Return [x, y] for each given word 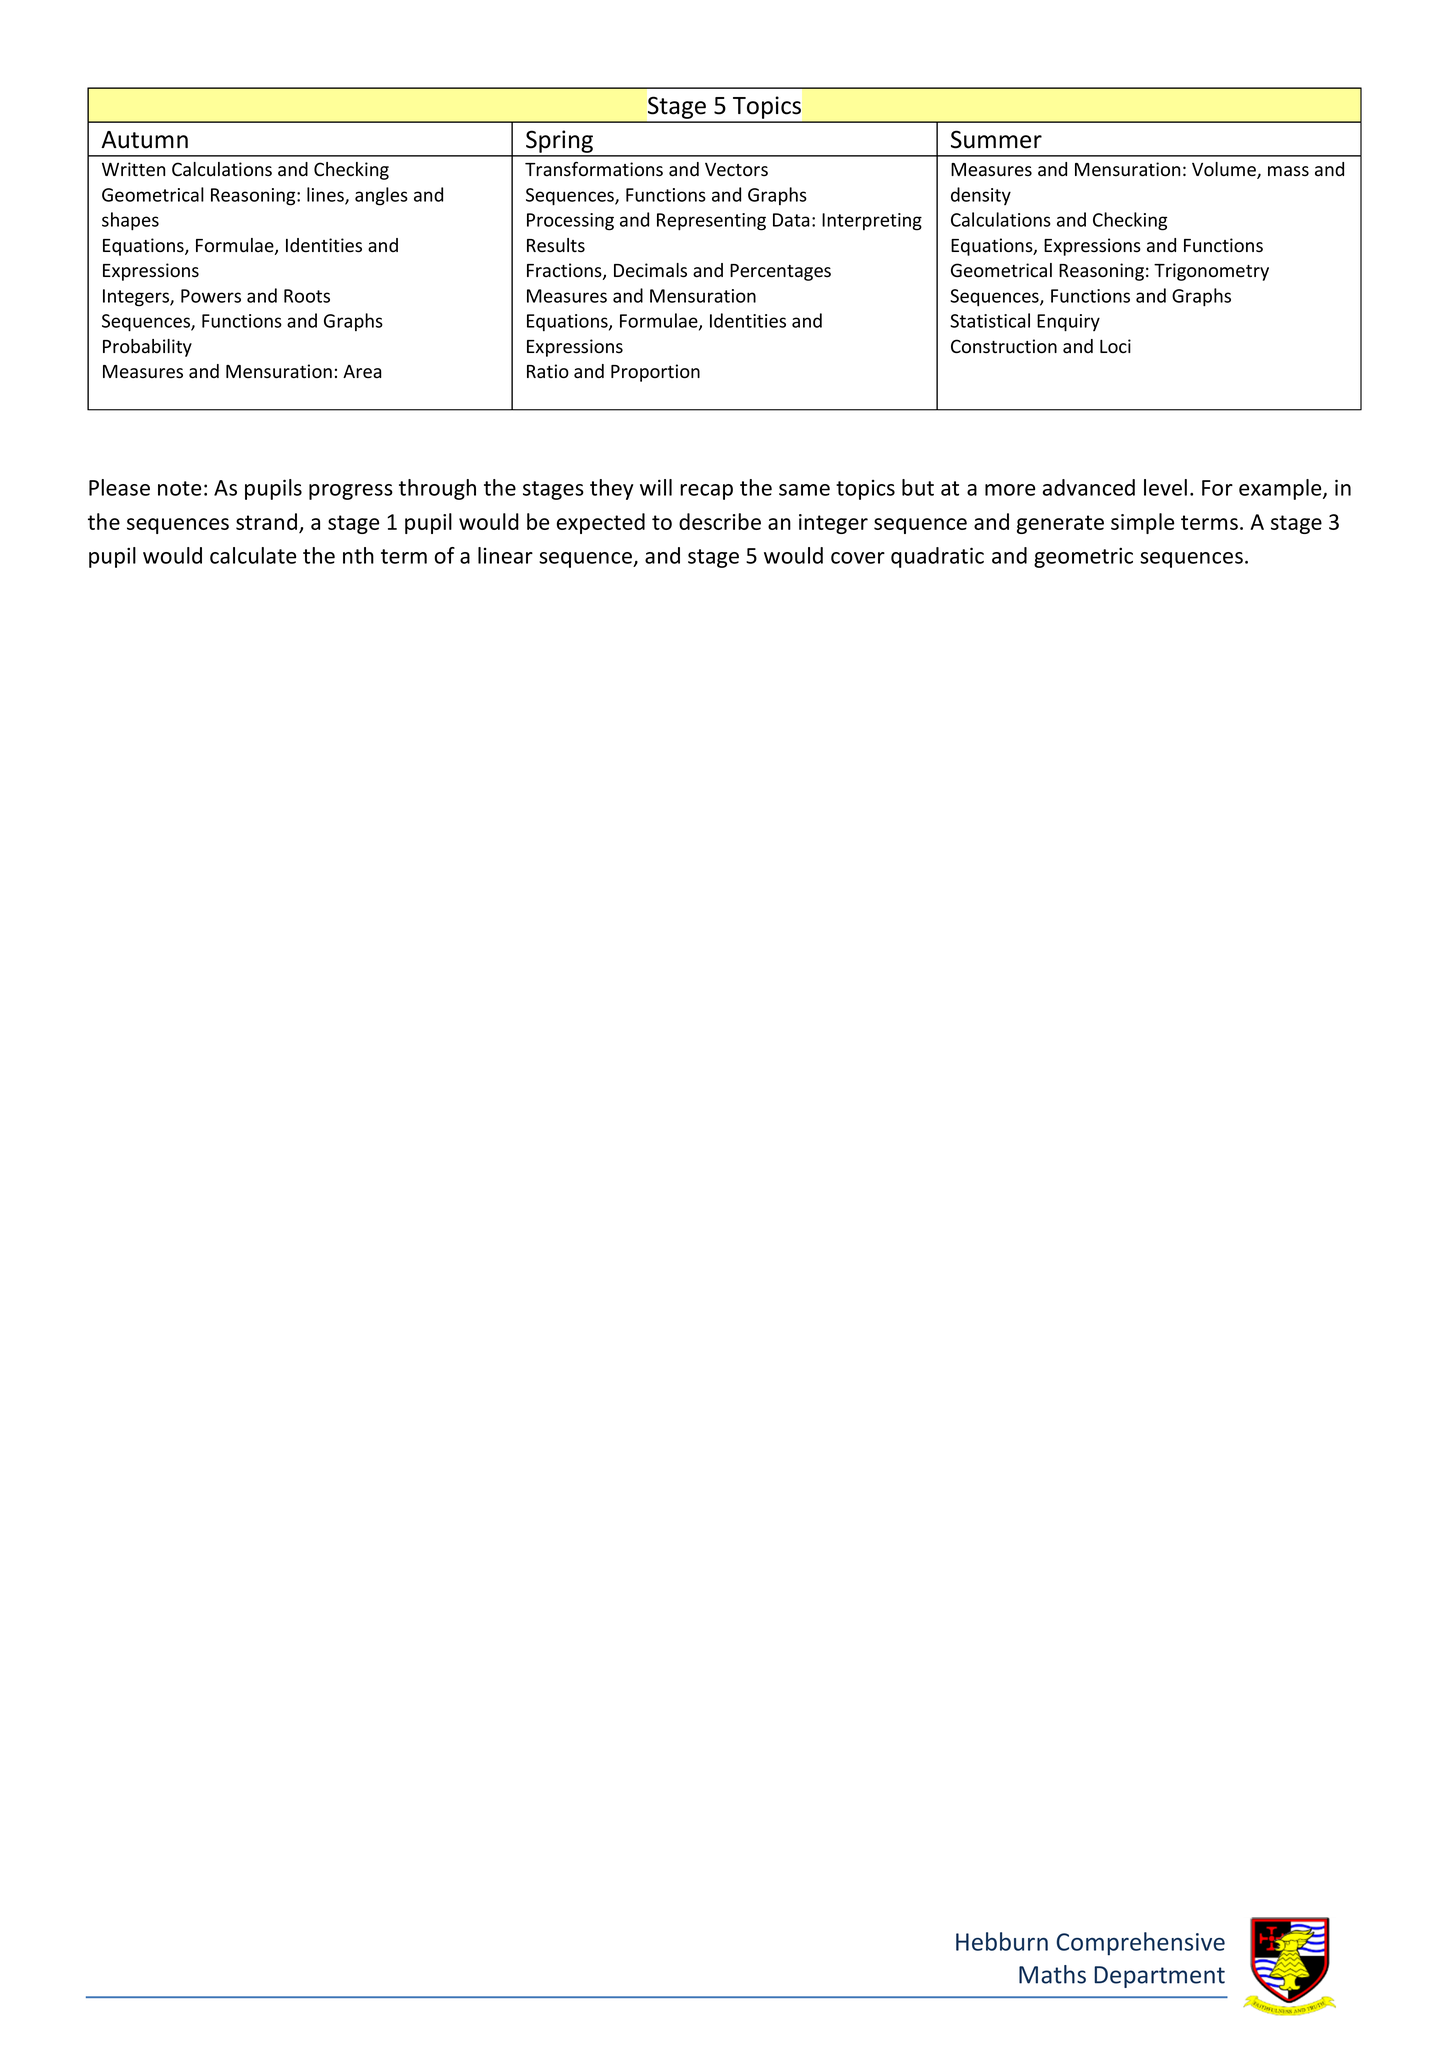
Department [1159, 1977]
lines [326, 195]
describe [720, 521]
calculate [253, 555]
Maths [1052, 1974]
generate [1060, 524]
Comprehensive [1141, 1944]
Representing [711, 222]
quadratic [937, 557]
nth [358, 555]
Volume [1225, 170]
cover [858, 558]
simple [1142, 523]
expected [601, 523]
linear [505, 555]
